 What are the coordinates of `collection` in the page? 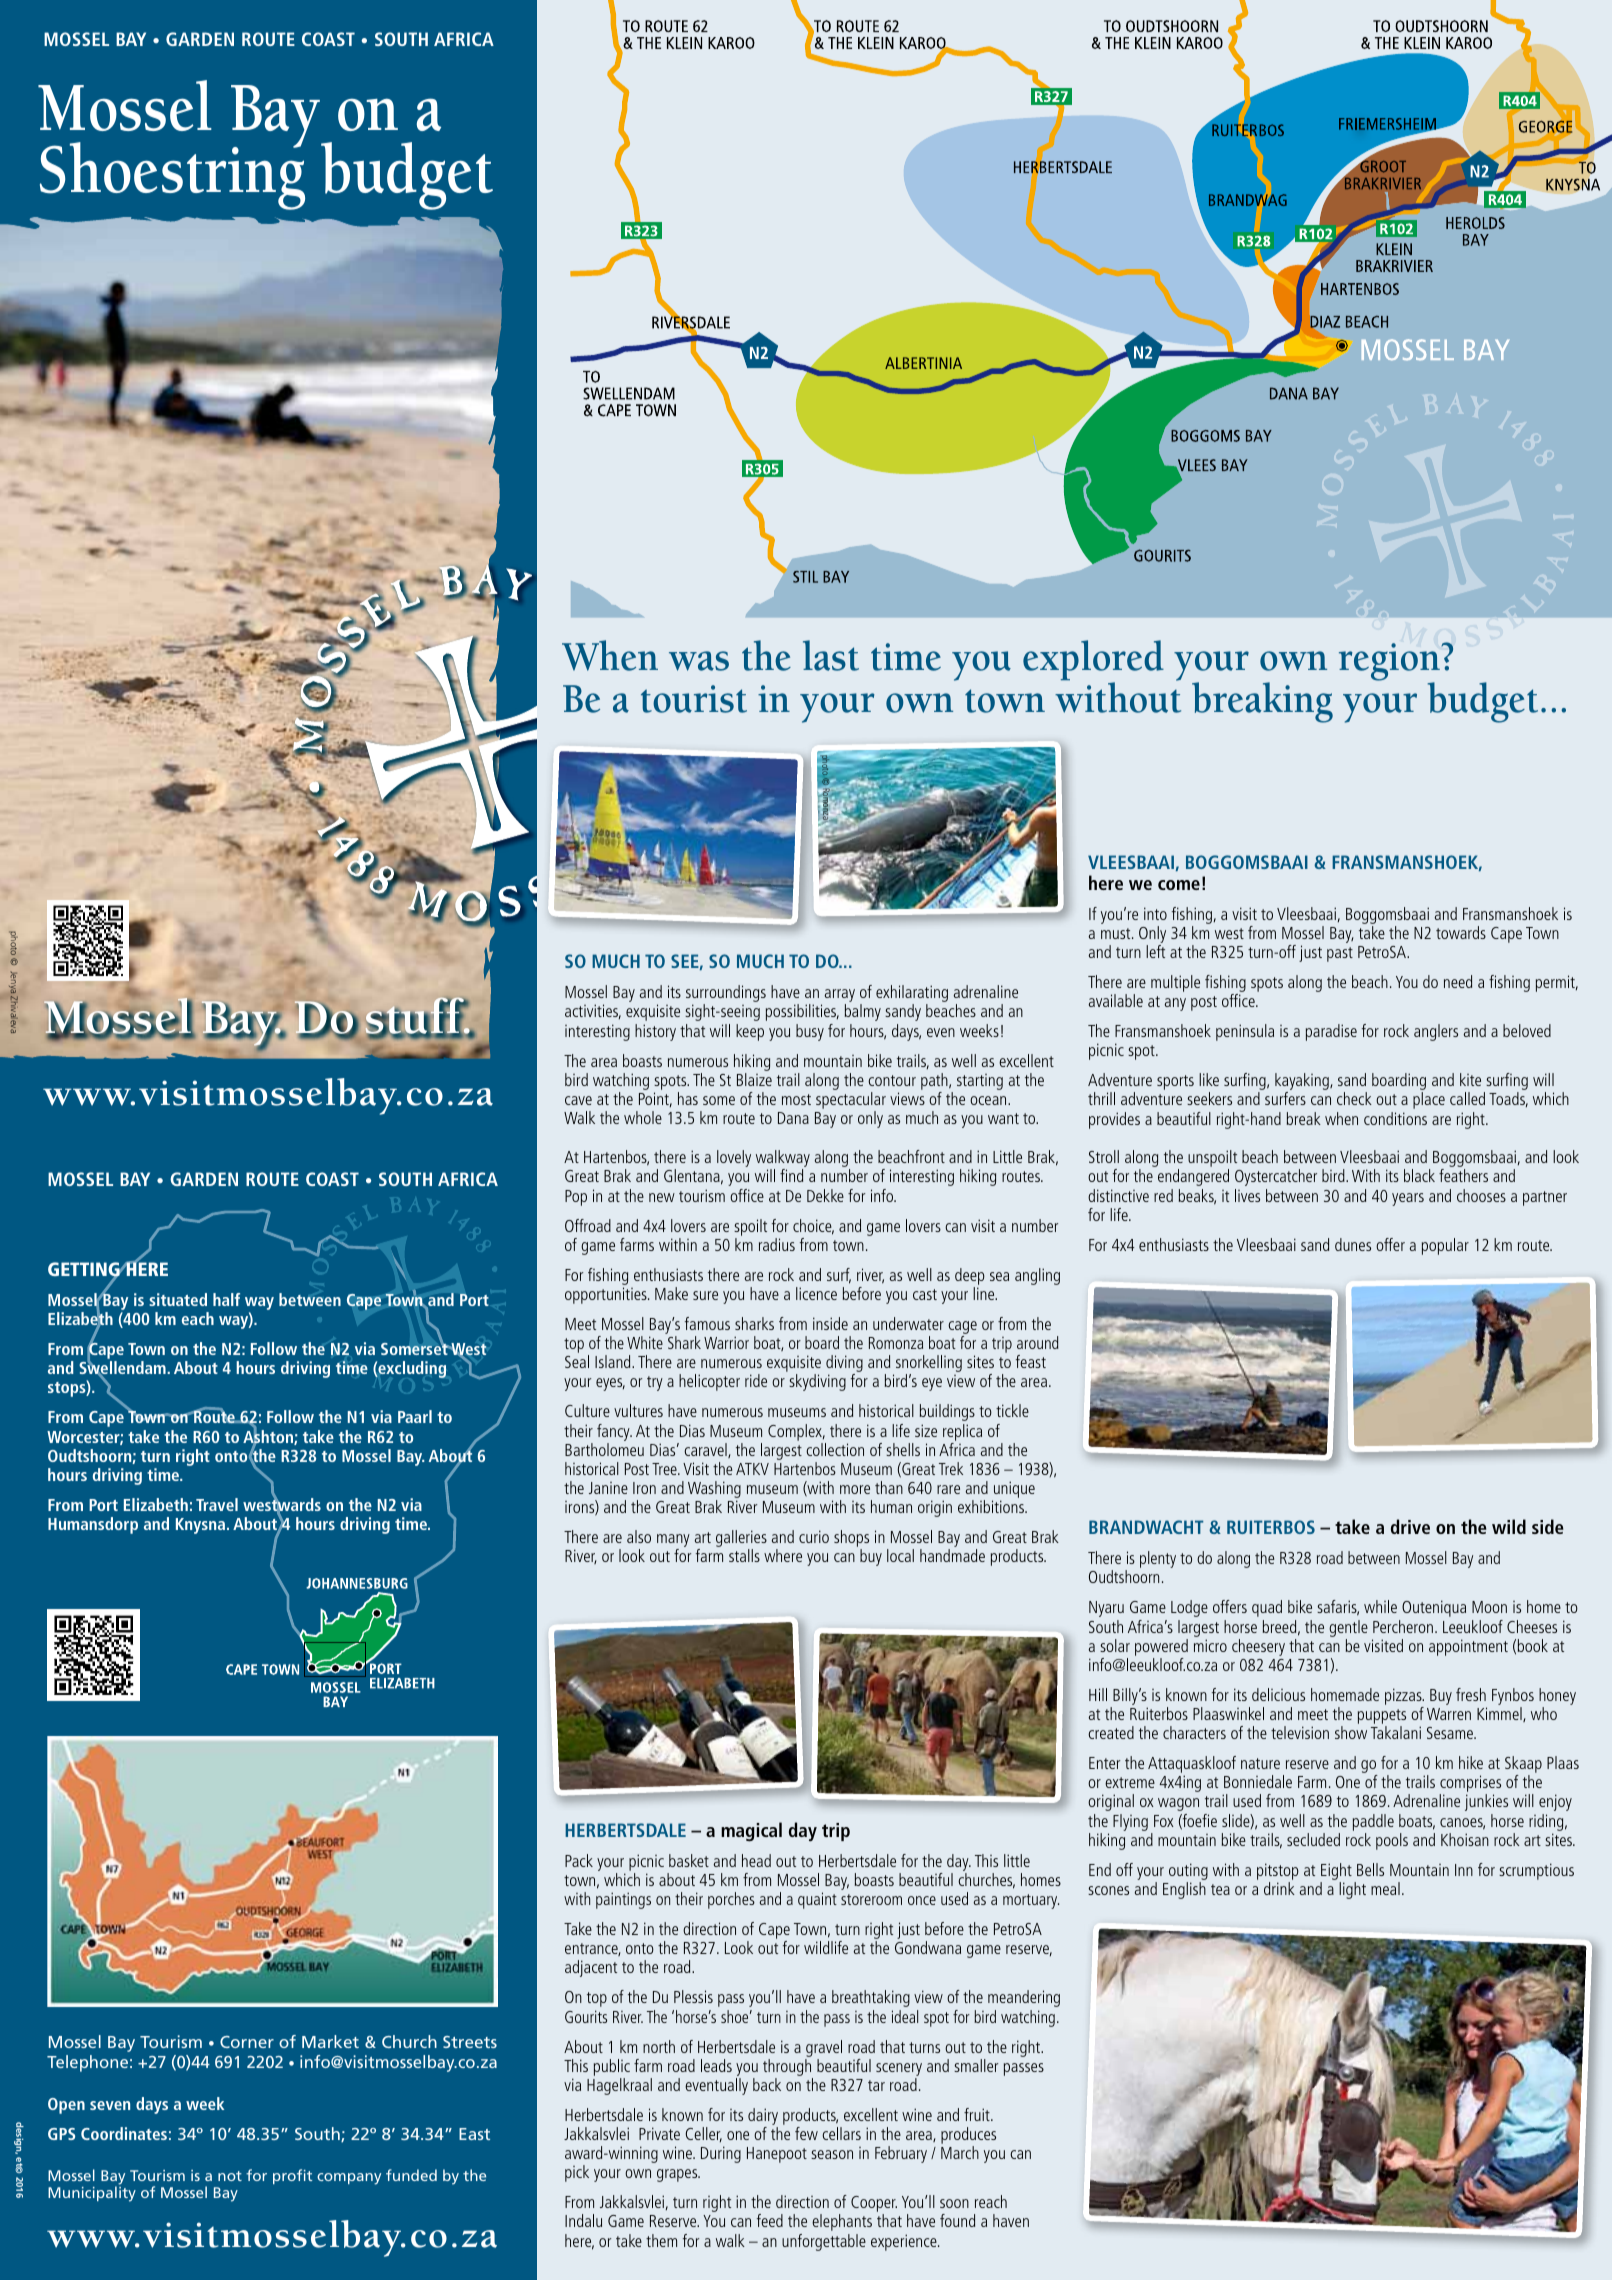 It's located at (835, 1449).
